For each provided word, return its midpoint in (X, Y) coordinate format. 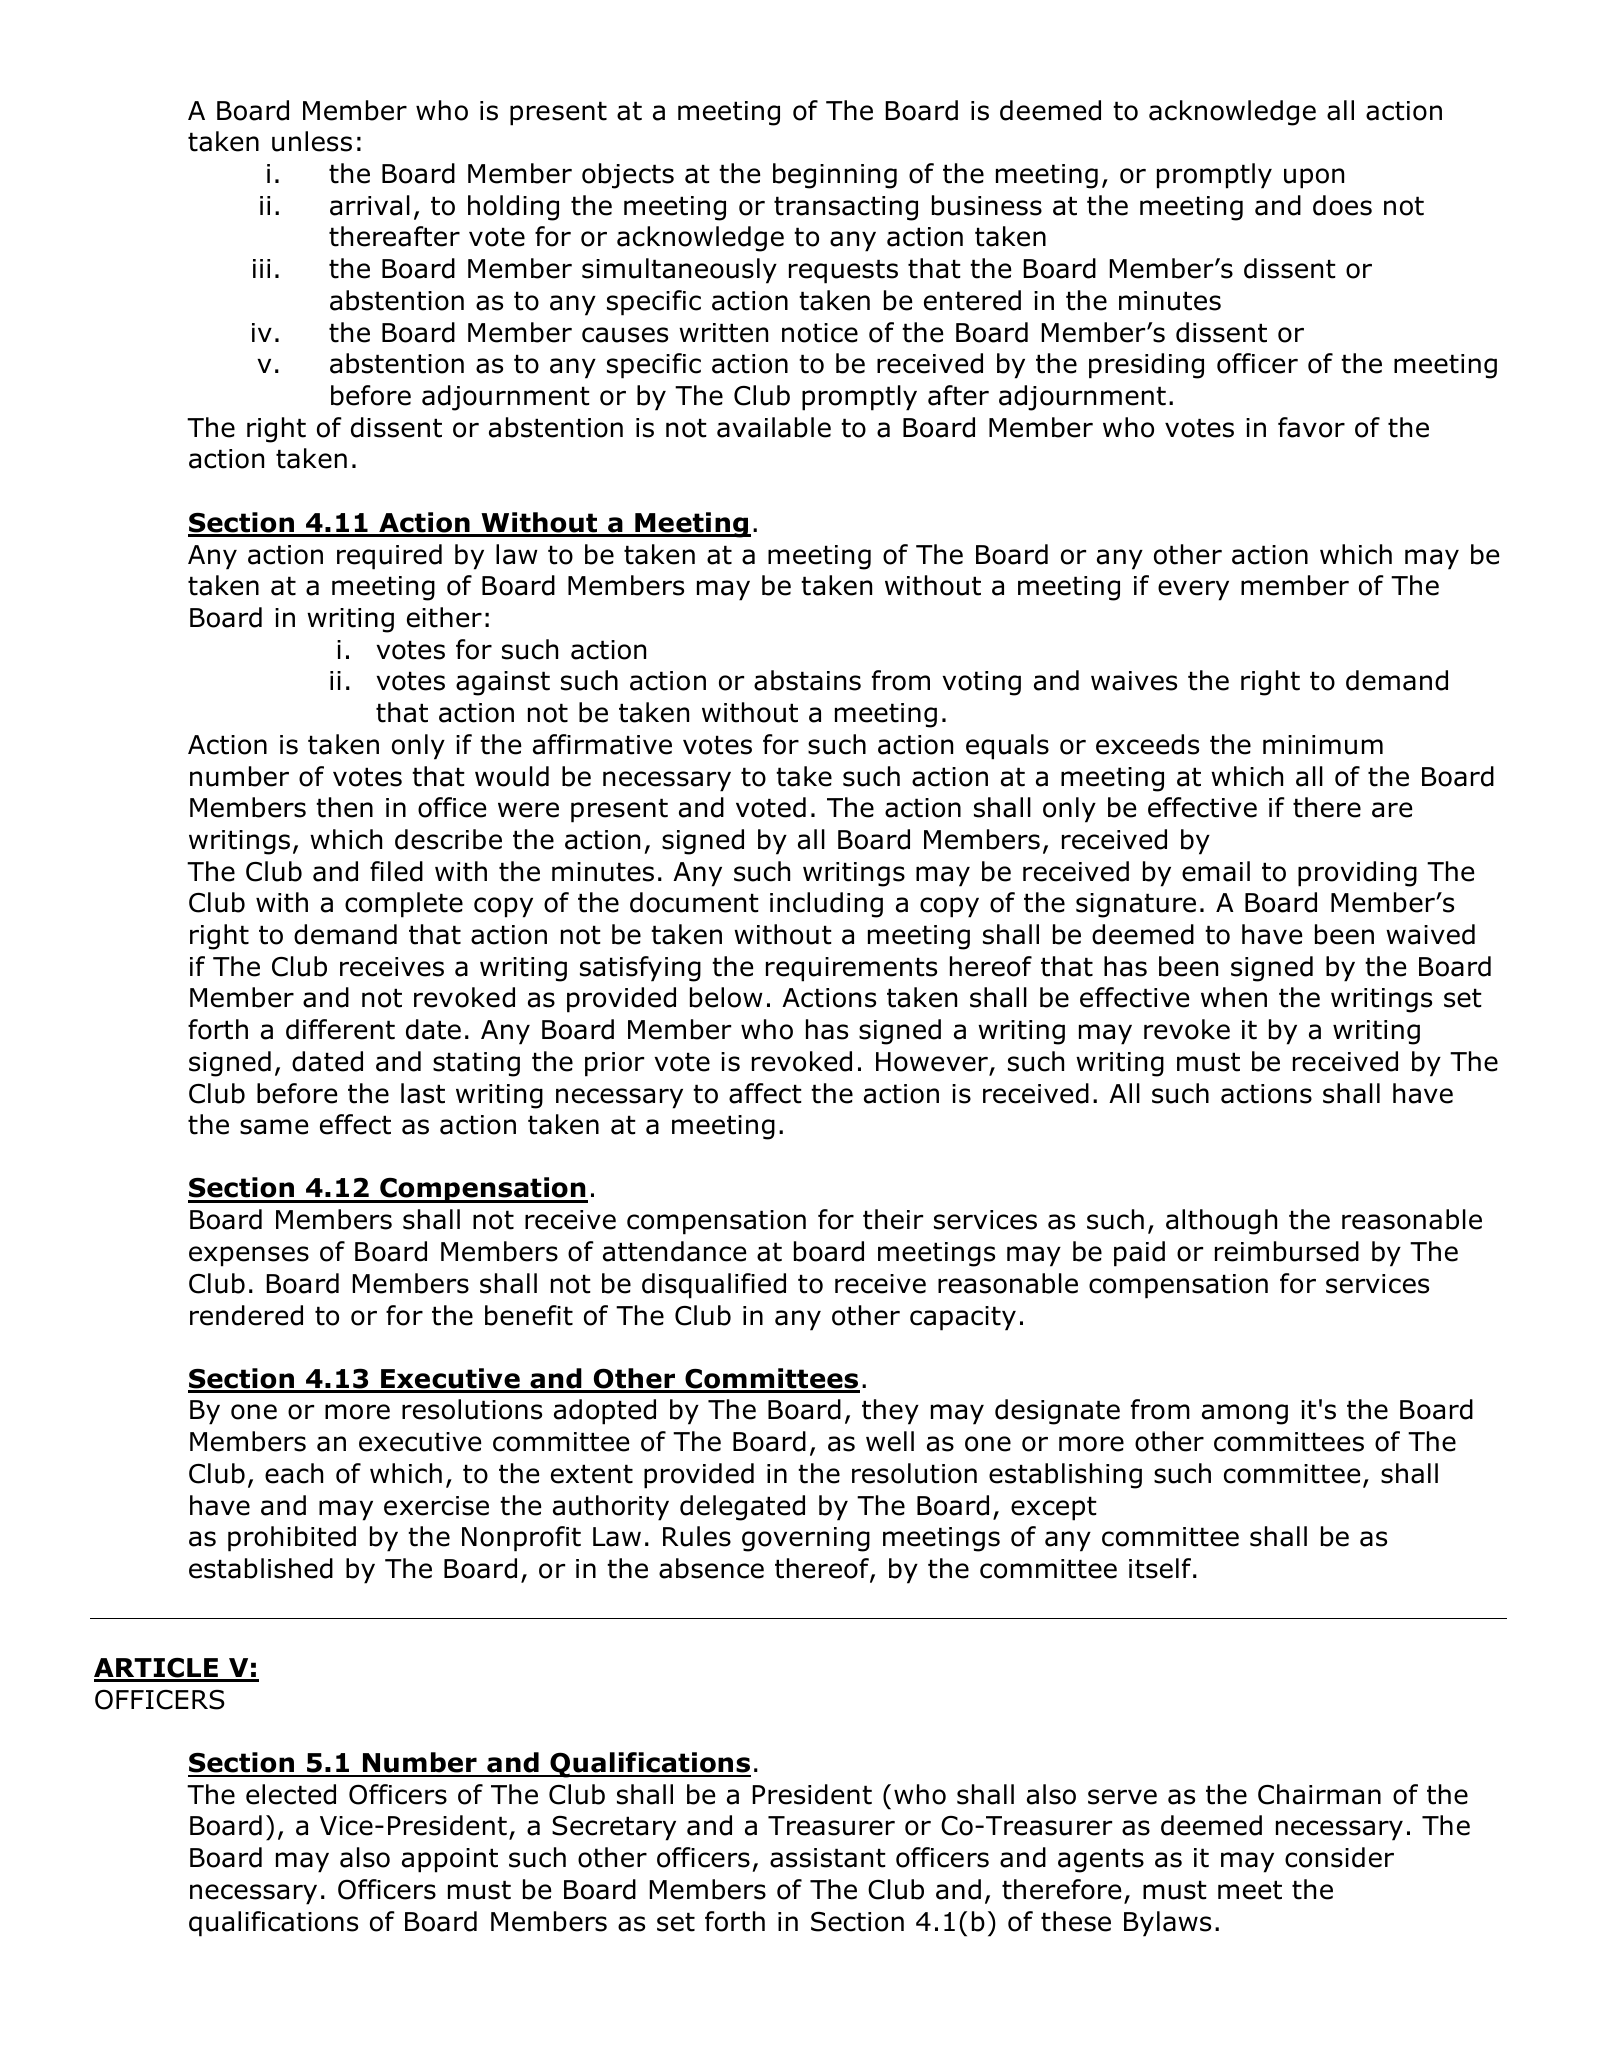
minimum (1323, 745)
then (344, 807)
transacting (846, 208)
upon (1314, 178)
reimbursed (1287, 1251)
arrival (370, 205)
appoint (450, 1860)
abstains (807, 680)
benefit (529, 1315)
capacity (963, 1318)
